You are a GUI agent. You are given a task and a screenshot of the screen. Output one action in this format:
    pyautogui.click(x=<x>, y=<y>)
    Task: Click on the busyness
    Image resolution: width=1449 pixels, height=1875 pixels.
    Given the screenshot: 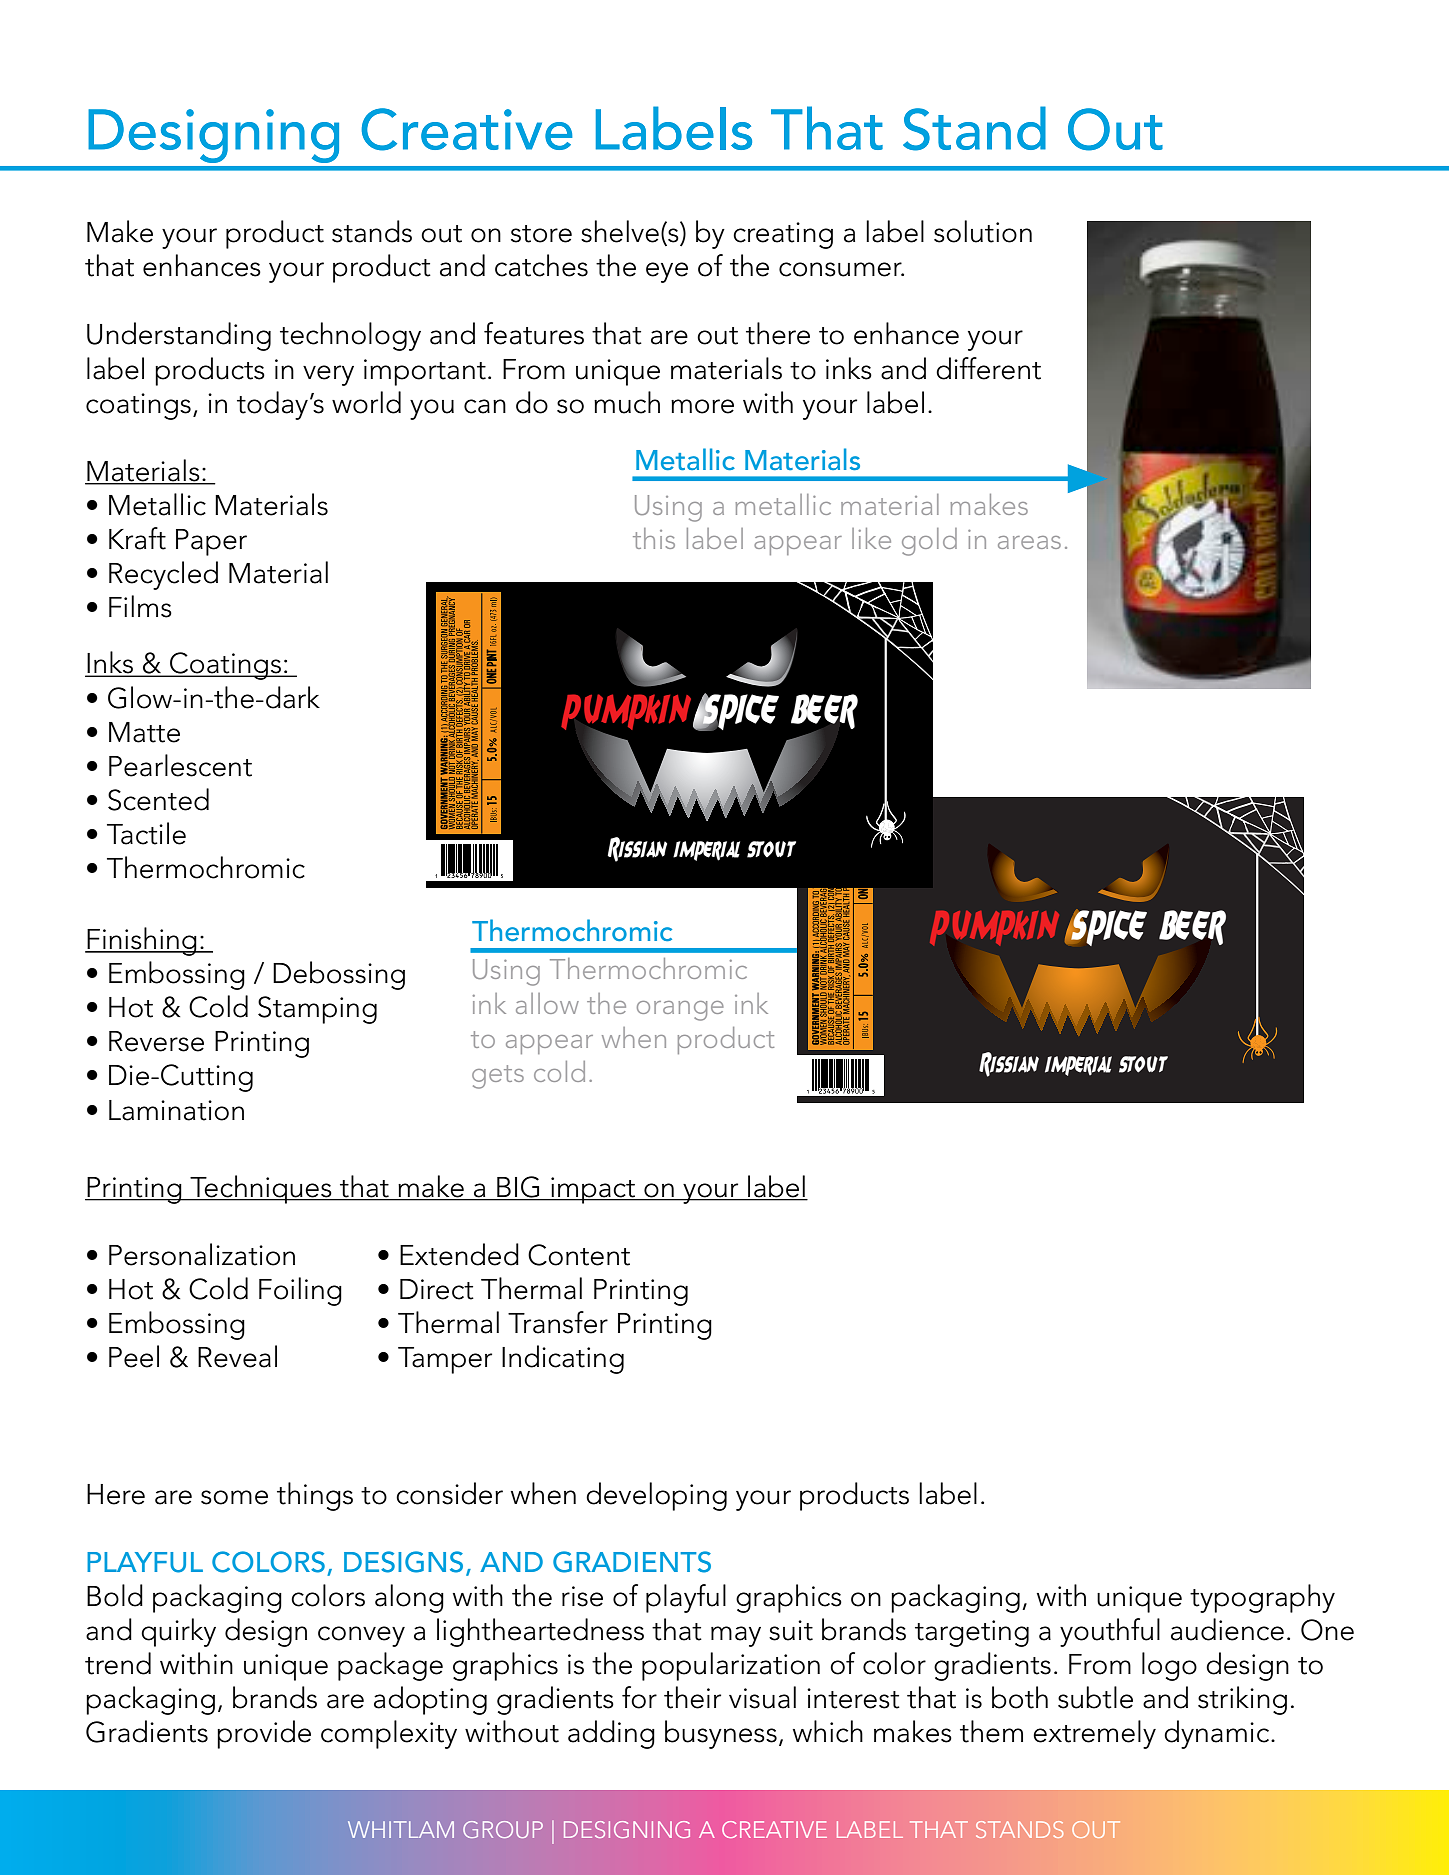 What is the action you would take?
    pyautogui.click(x=721, y=1734)
